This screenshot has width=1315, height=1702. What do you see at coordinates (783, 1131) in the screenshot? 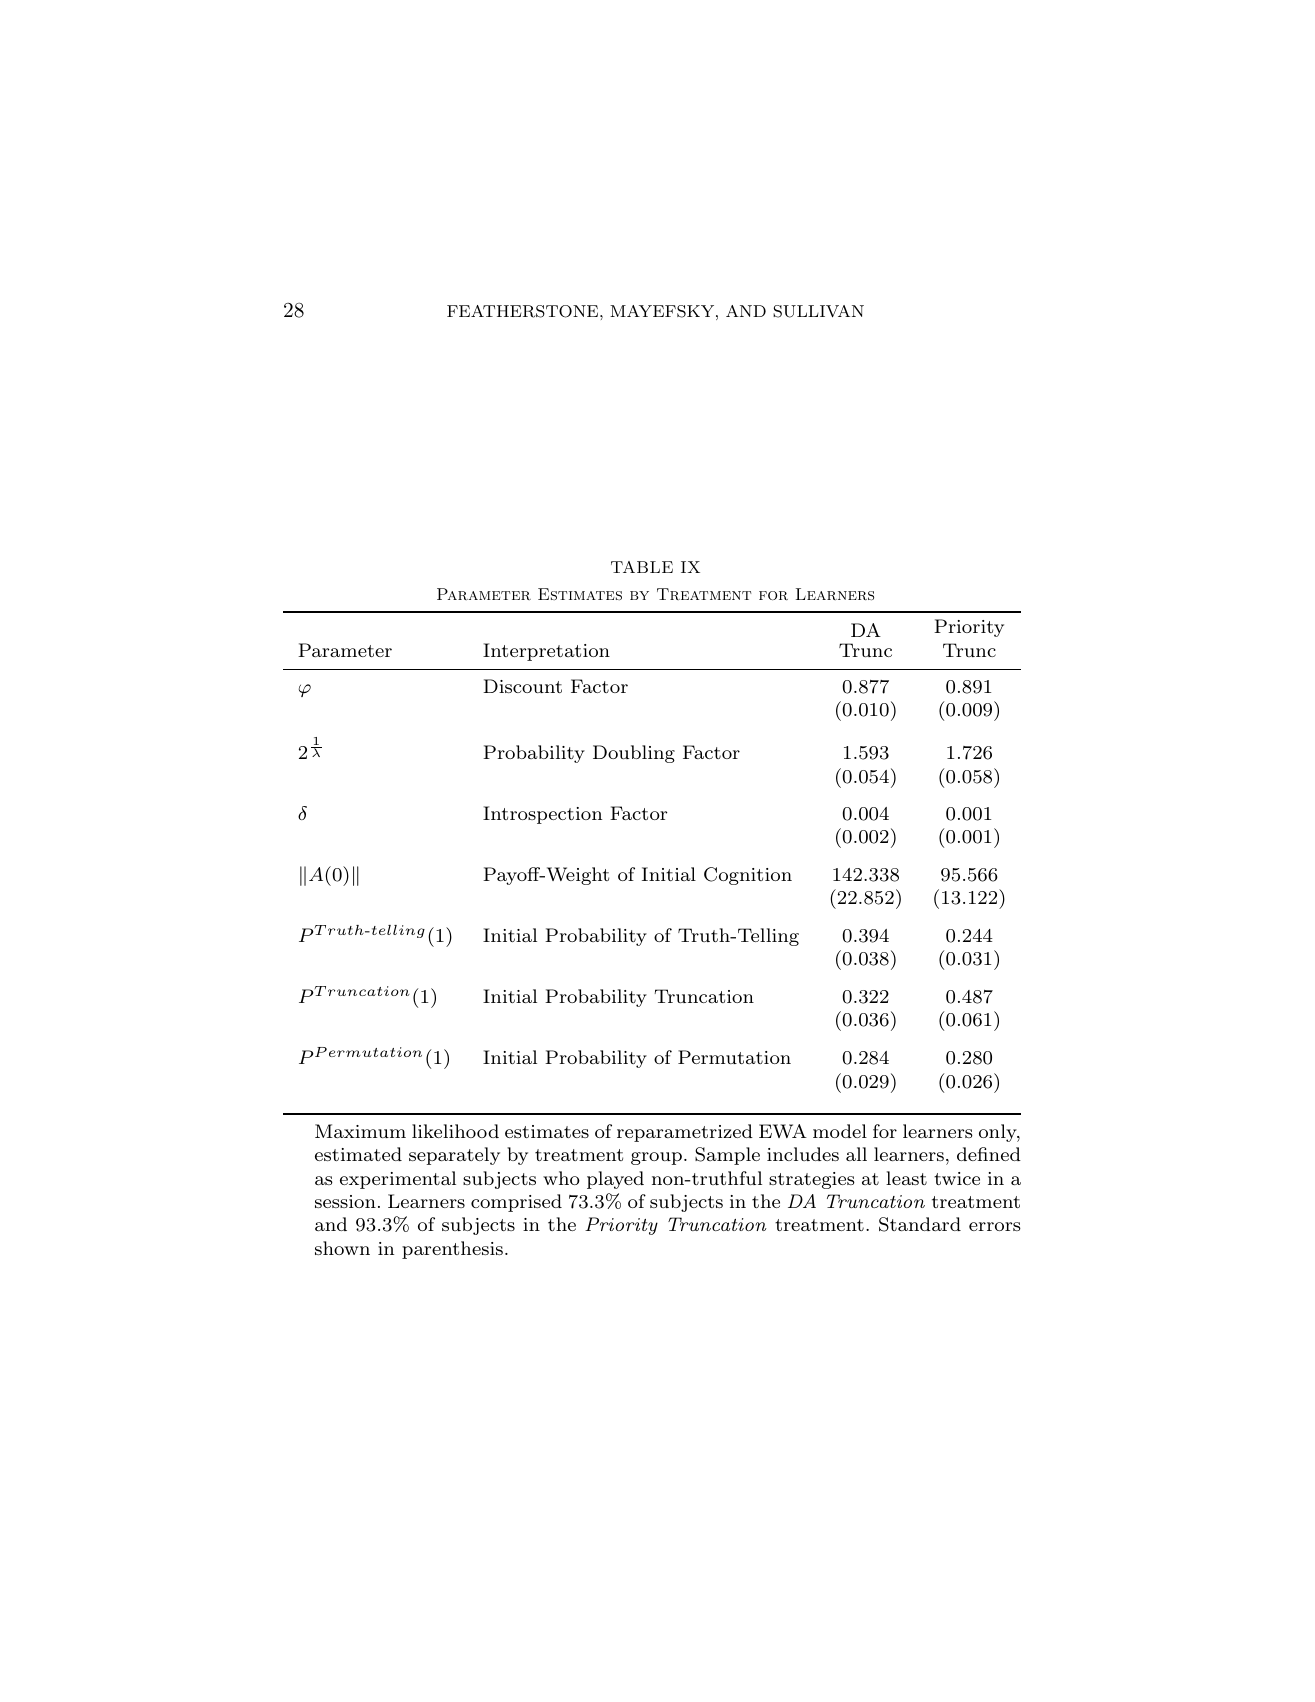
I see `EWA` at bounding box center [783, 1131].
